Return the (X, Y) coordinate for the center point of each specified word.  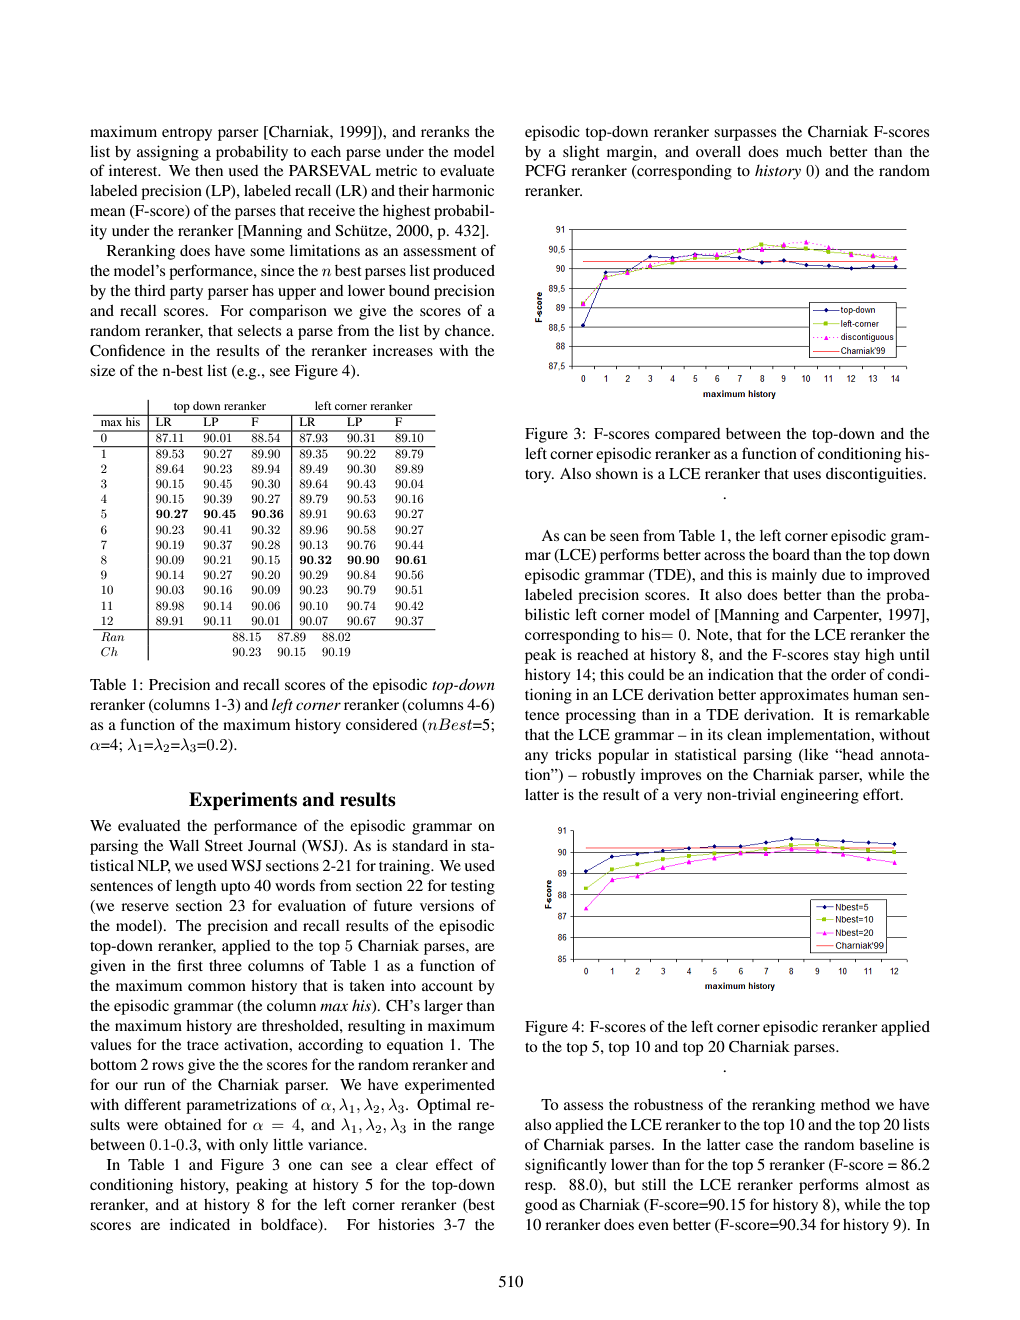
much (804, 151)
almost (888, 1184)
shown (617, 473)
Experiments (243, 801)
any (536, 758)
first (190, 965)
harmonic (463, 190)
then (209, 170)
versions (447, 905)
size (102, 370)
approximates (804, 696)
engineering (820, 796)
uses (807, 475)
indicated (200, 1224)
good (541, 1206)
